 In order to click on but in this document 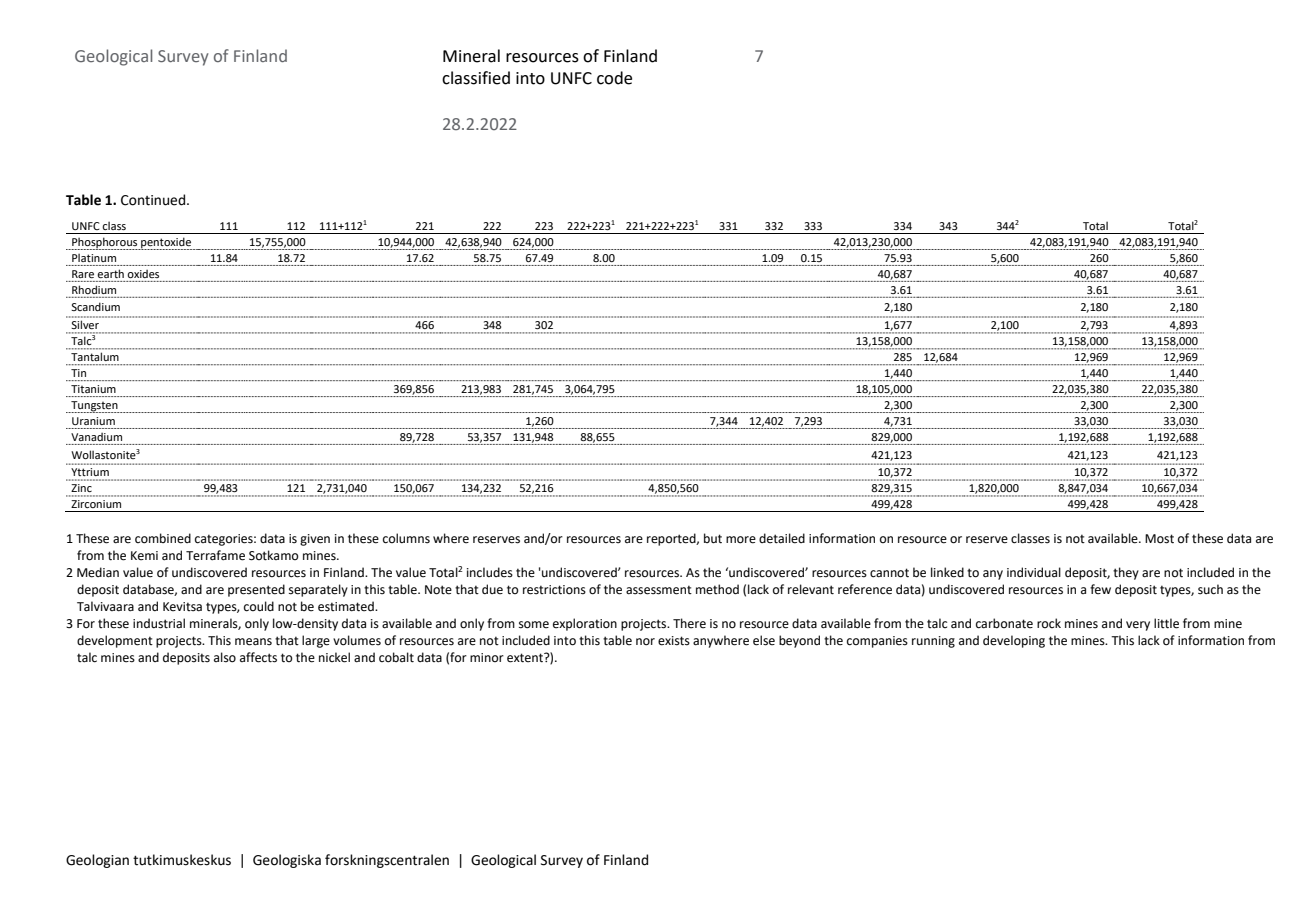, I will do `click(713, 538)`.
